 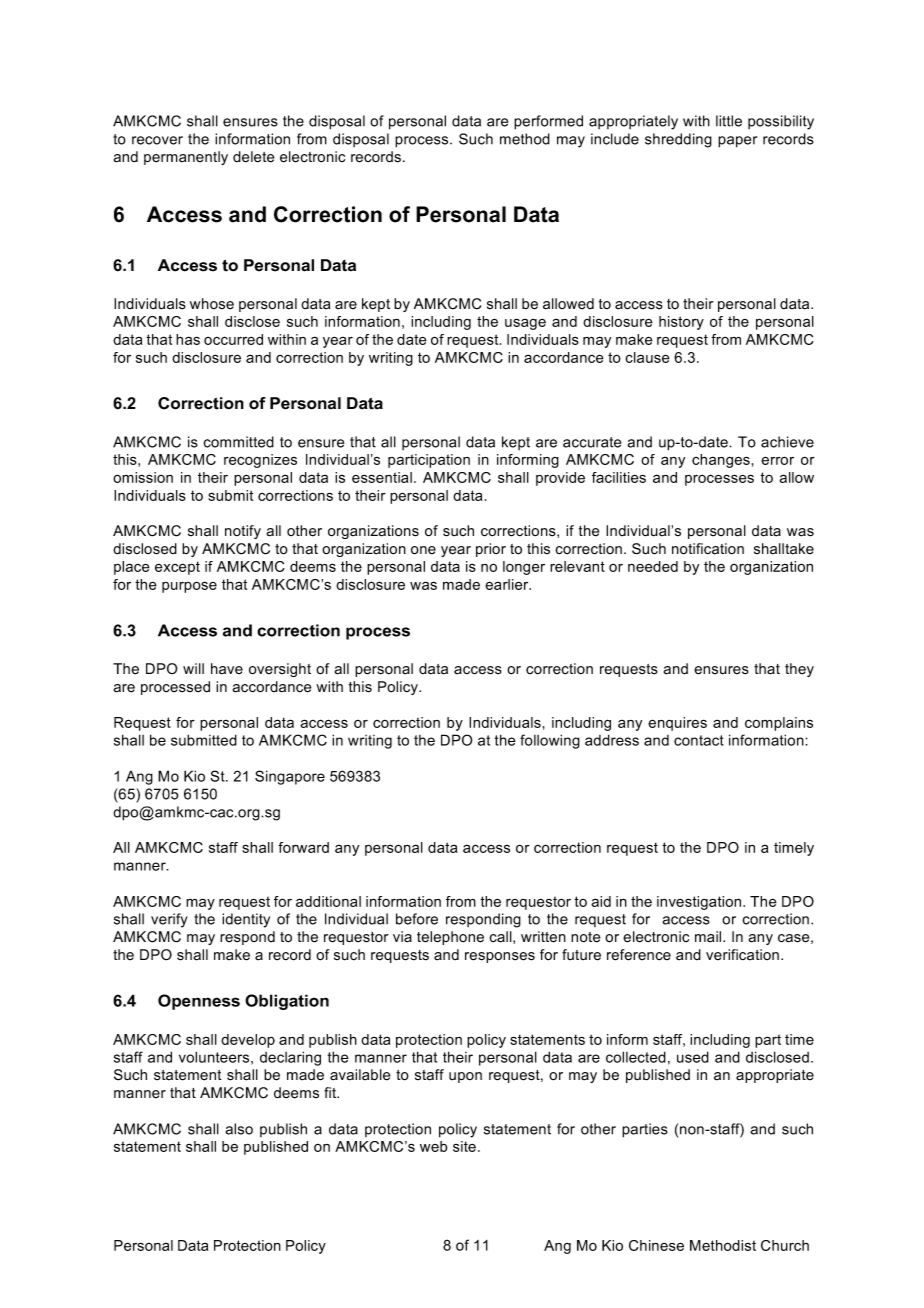 What do you see at coordinates (186, 158) in the image?
I see `permanently` at bounding box center [186, 158].
